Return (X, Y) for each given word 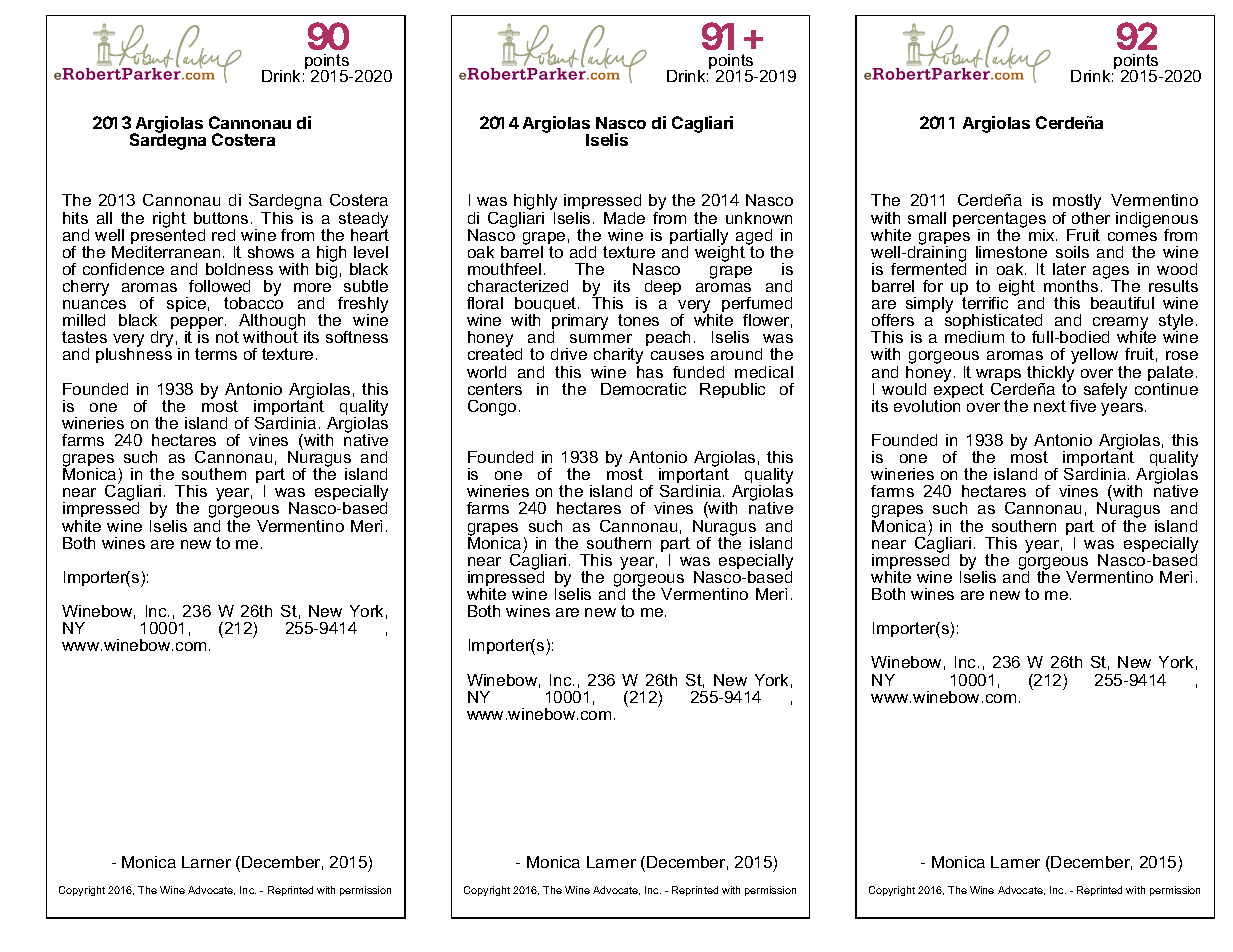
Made (624, 218)
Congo (492, 408)
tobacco (253, 302)
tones (638, 320)
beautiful (1122, 303)
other (1091, 216)
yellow (1096, 357)
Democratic (643, 389)
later (1069, 269)
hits (75, 218)
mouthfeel (504, 269)
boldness (239, 269)
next (1050, 406)
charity (618, 357)
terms (216, 354)
